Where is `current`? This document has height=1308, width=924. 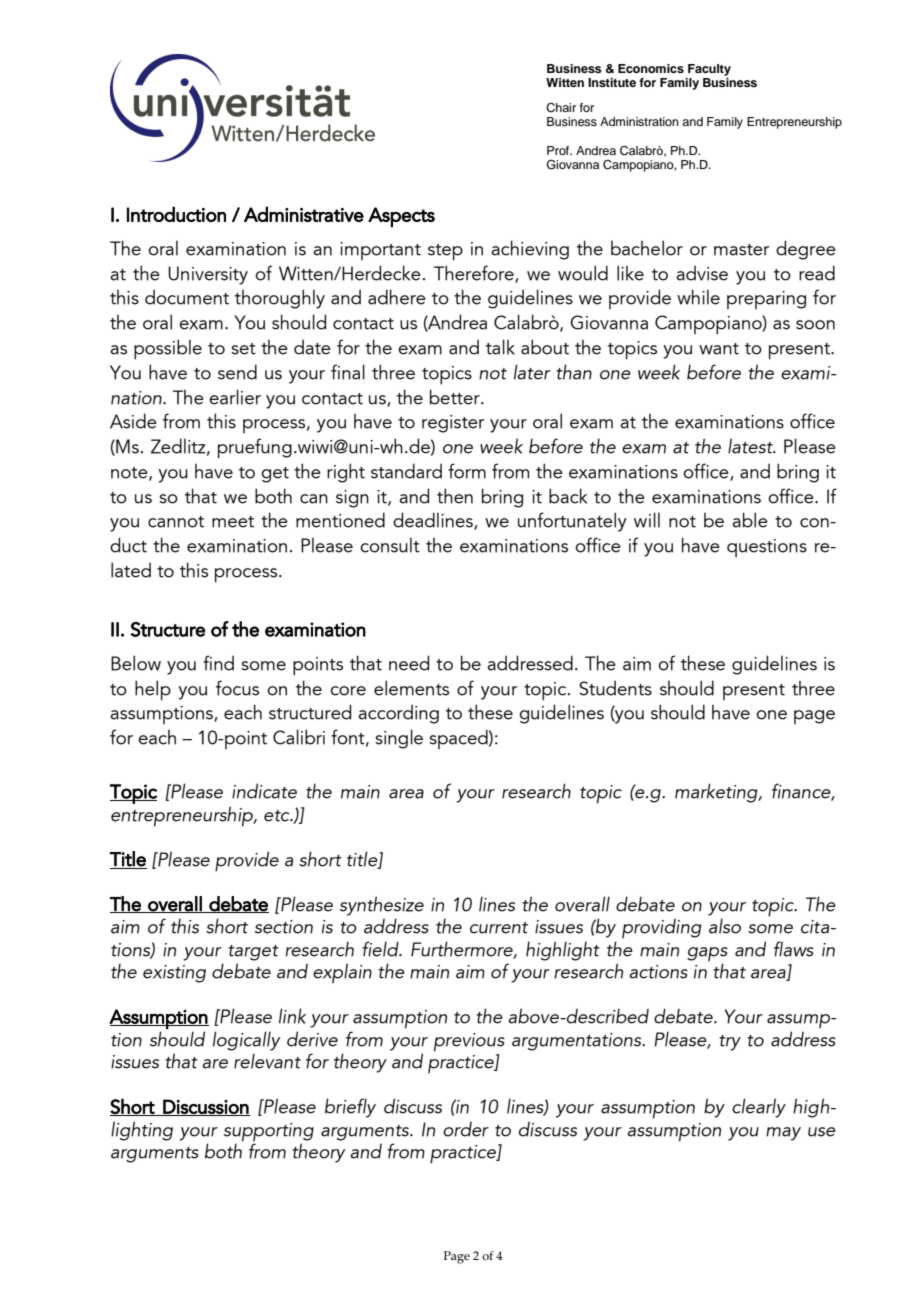
current is located at coordinates (499, 928).
